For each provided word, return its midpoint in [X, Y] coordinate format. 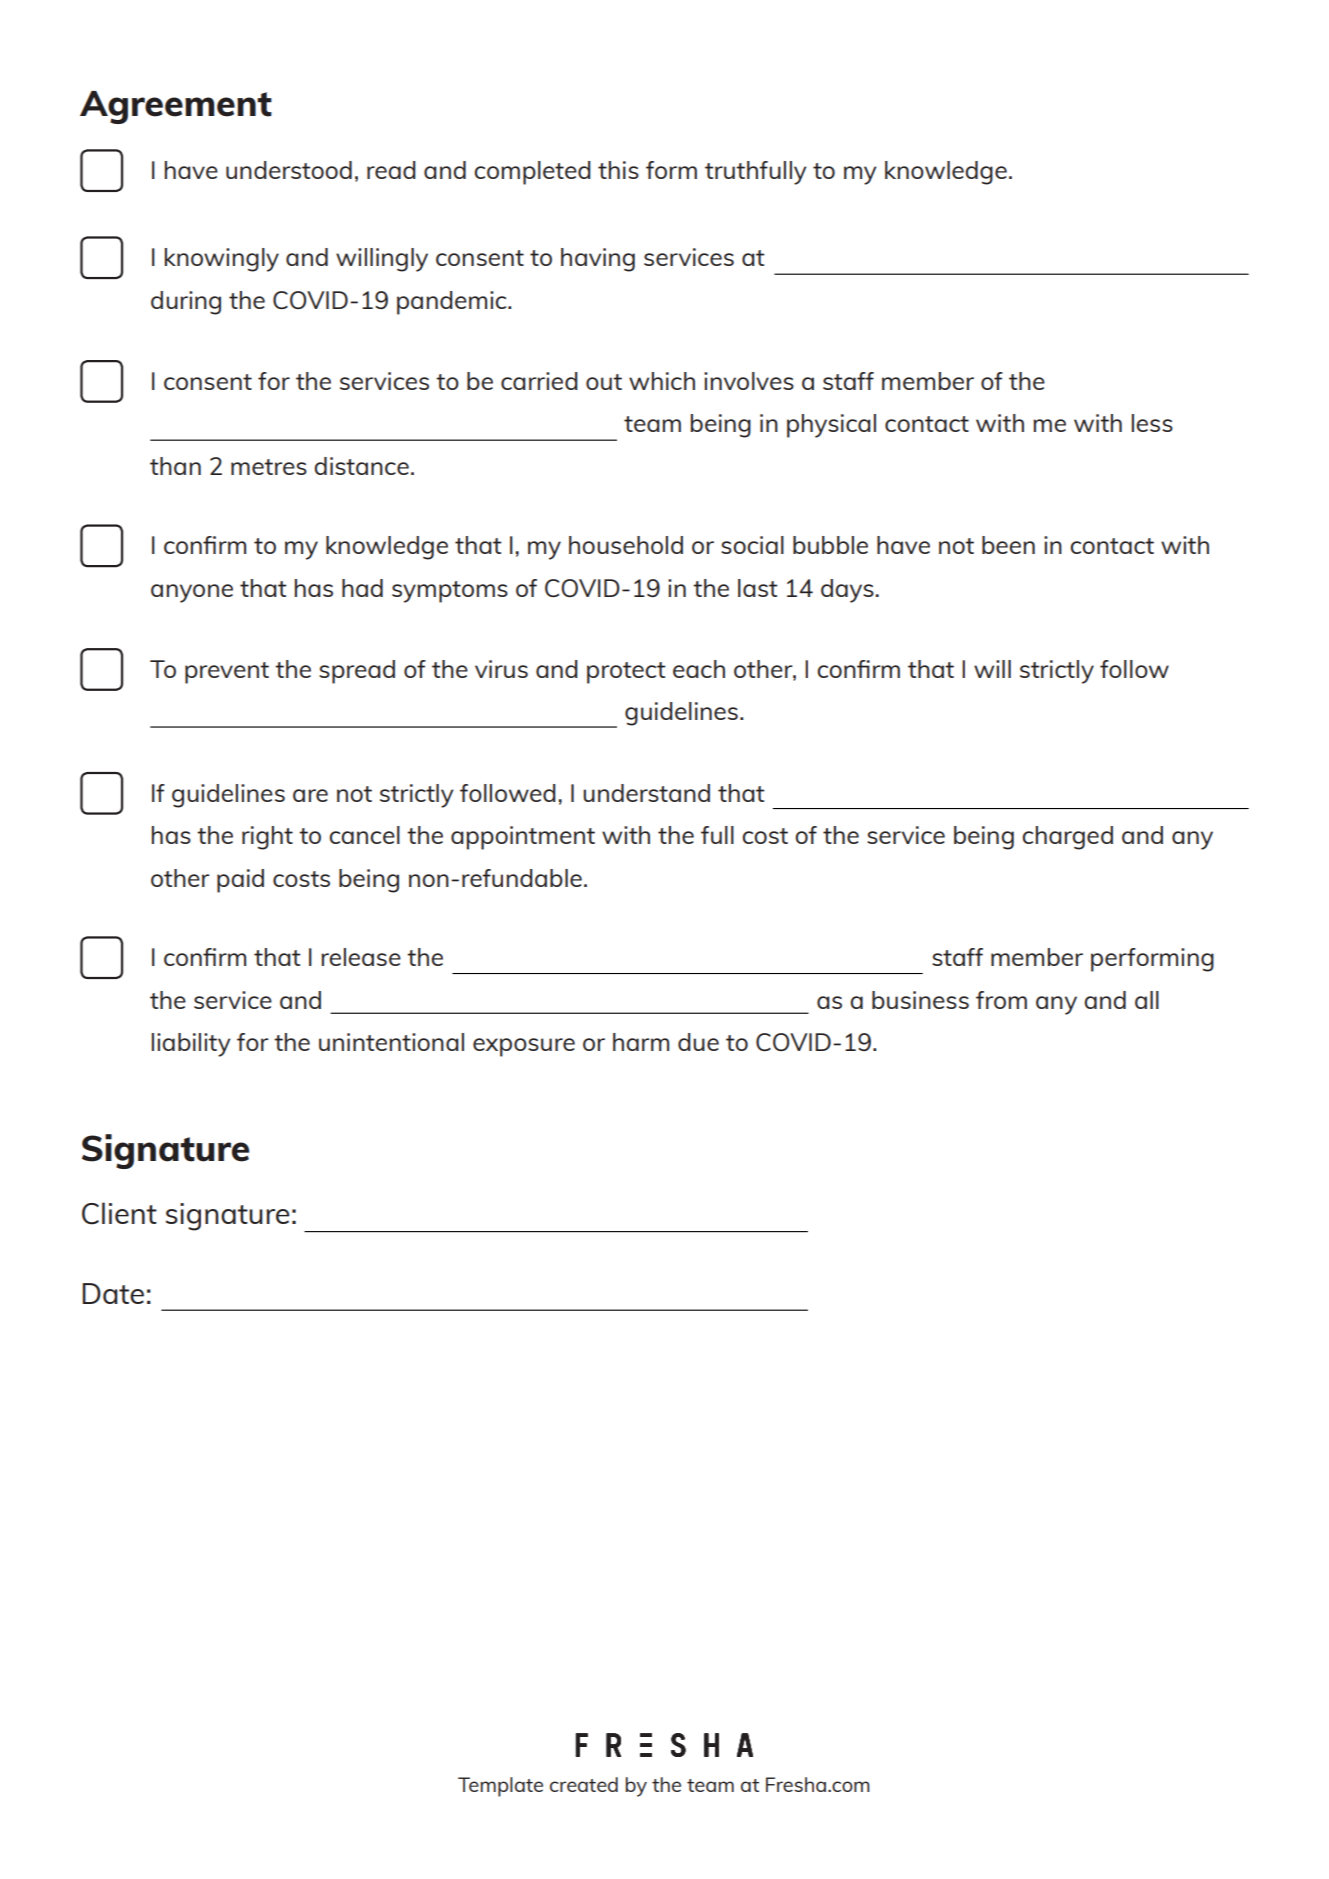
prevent [227, 673]
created [584, 1784]
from [1001, 1000]
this [618, 170]
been [1008, 545]
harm [641, 1042]
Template [500, 1787]
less [1152, 423]
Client [119, 1213]
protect [626, 673]
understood [289, 170]
